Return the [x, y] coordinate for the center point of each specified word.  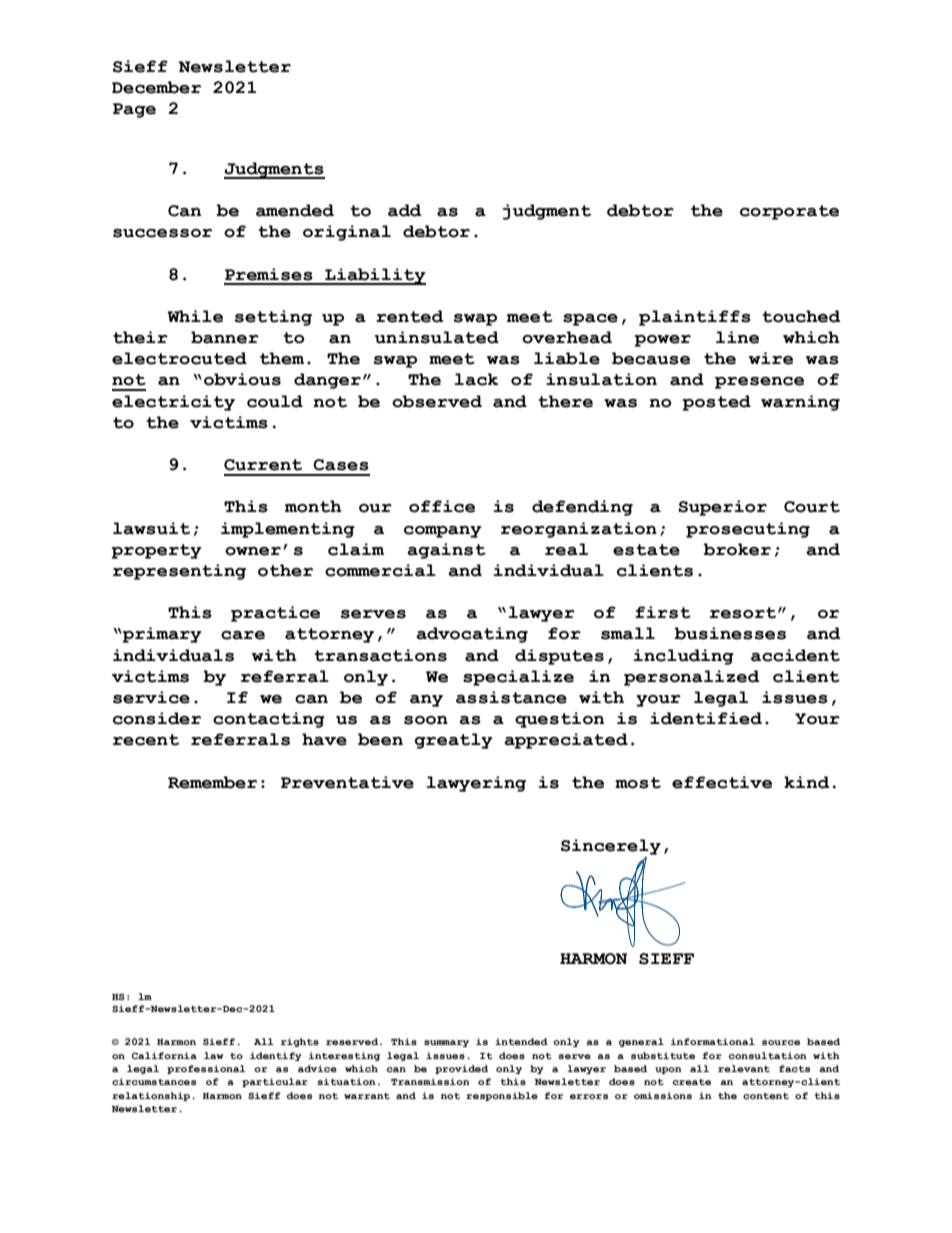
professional [206, 1069]
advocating [472, 635]
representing [179, 572]
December [156, 87]
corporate [789, 212]
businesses [730, 633]
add [404, 210]
